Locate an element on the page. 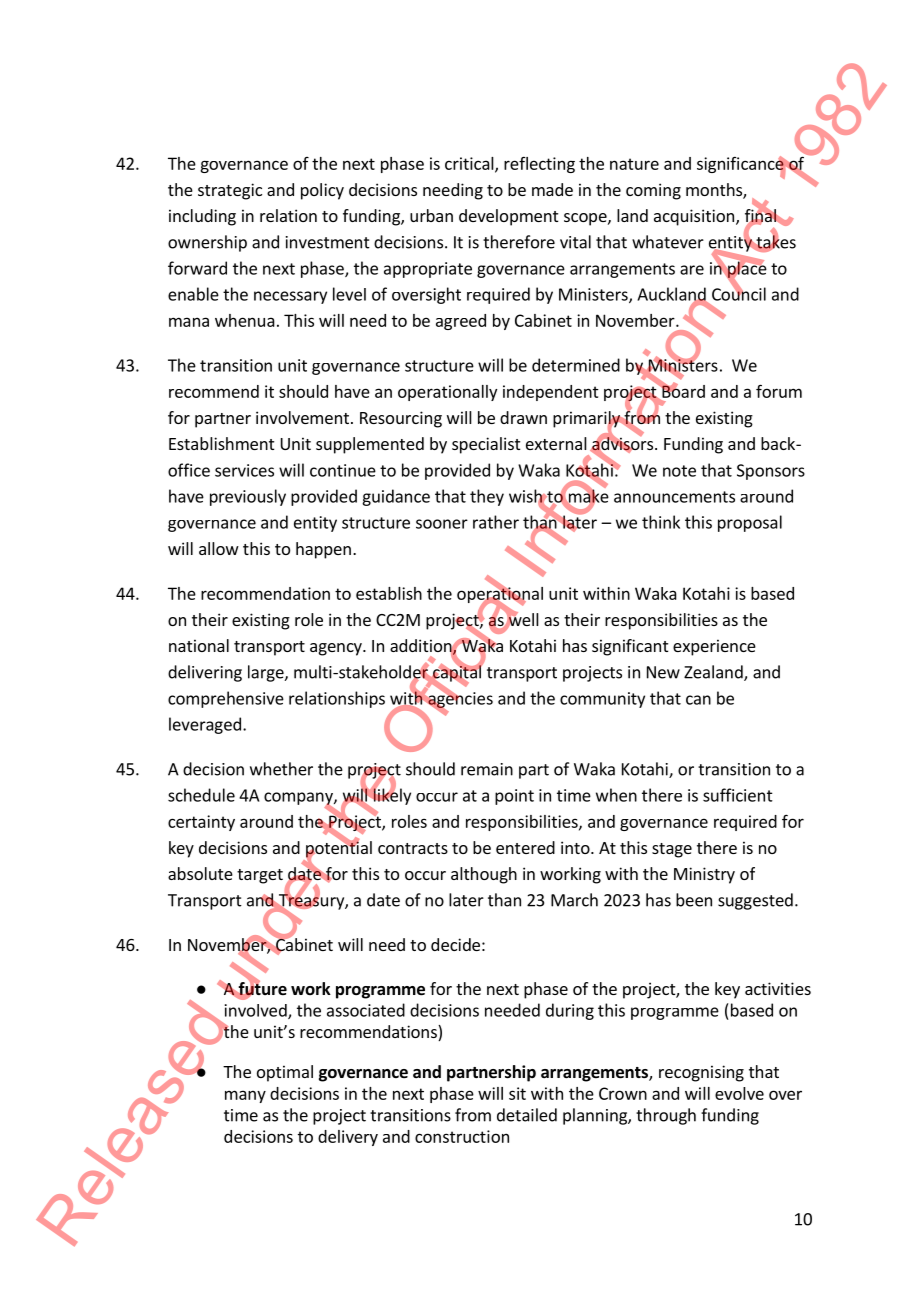 The image size is (924, 1308). strategic is located at coordinates (230, 191).
